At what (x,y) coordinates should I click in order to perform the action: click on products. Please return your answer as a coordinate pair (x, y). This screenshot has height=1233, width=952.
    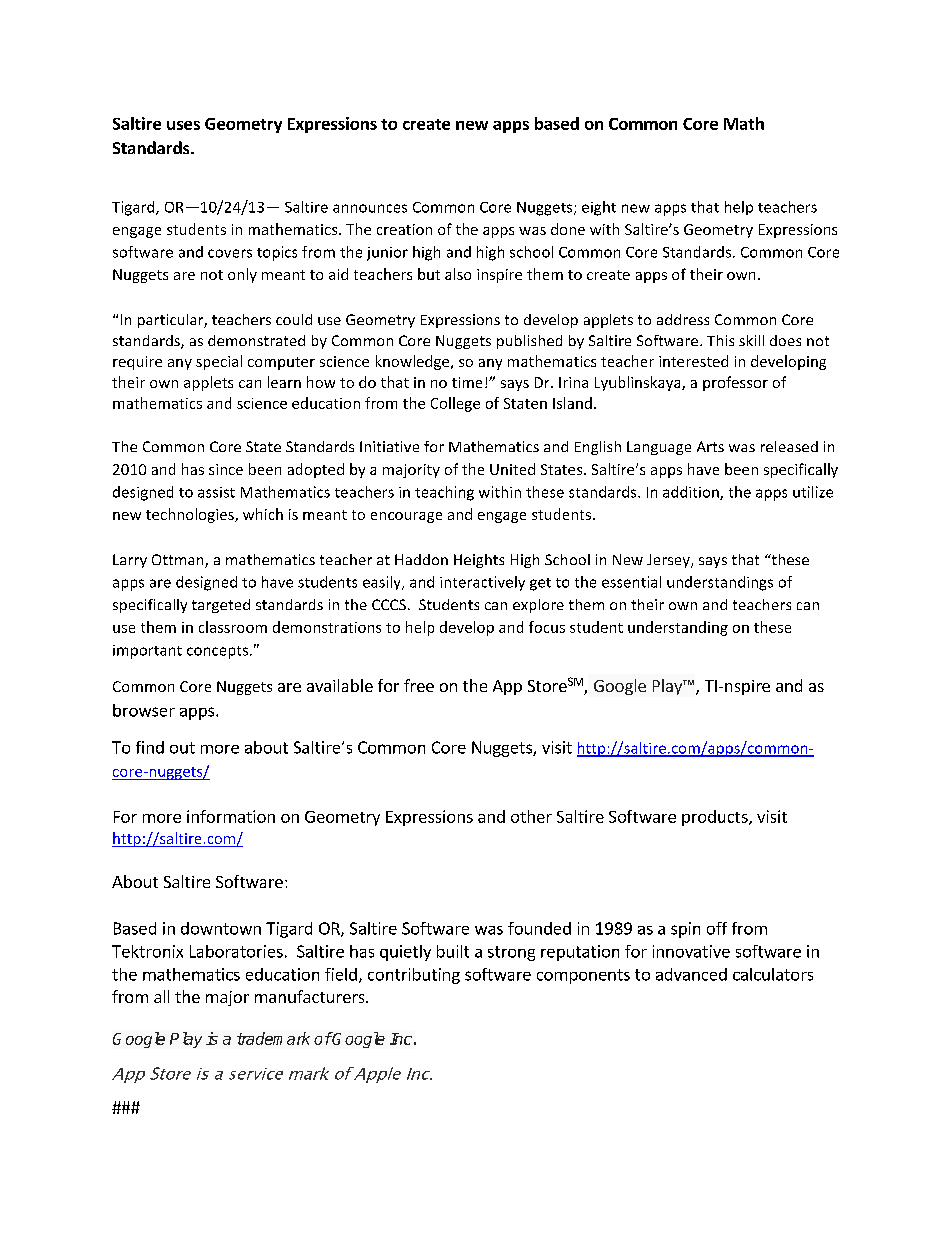
    Looking at the image, I should click on (716, 818).
